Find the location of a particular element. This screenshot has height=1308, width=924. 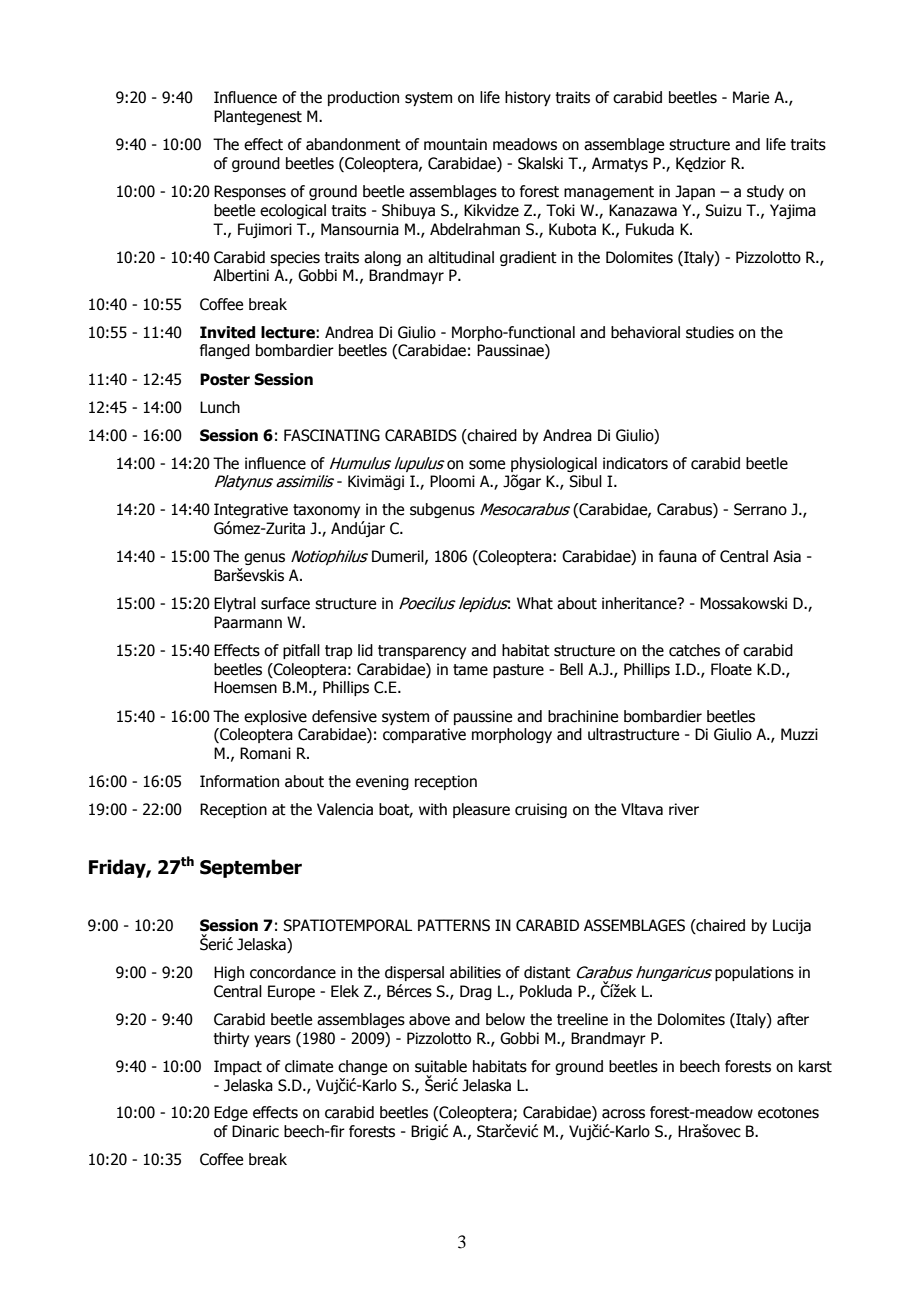

FASCINATING is located at coordinates (332, 435).
